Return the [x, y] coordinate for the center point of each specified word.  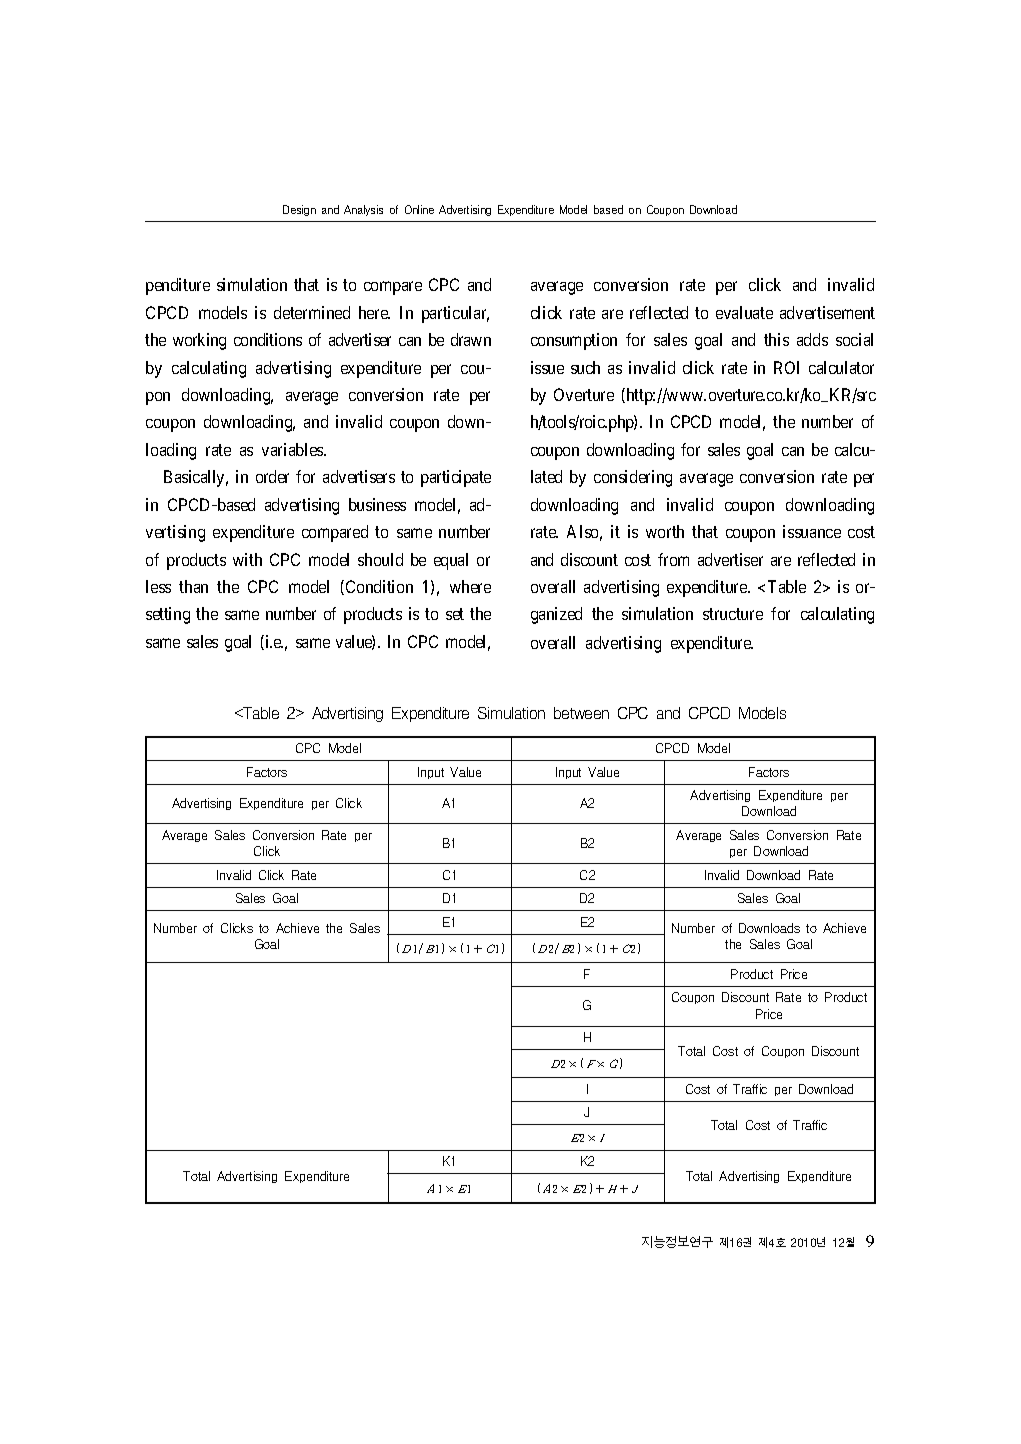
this [776, 339]
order [272, 476]
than [193, 586]
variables [293, 449]
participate [456, 478]
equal [451, 561]
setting [168, 615]
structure [733, 614]
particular [455, 314]
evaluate [744, 312]
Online [419, 209]
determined [312, 312]
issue [547, 367]
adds [812, 339]
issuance [812, 531]
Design [299, 210]
